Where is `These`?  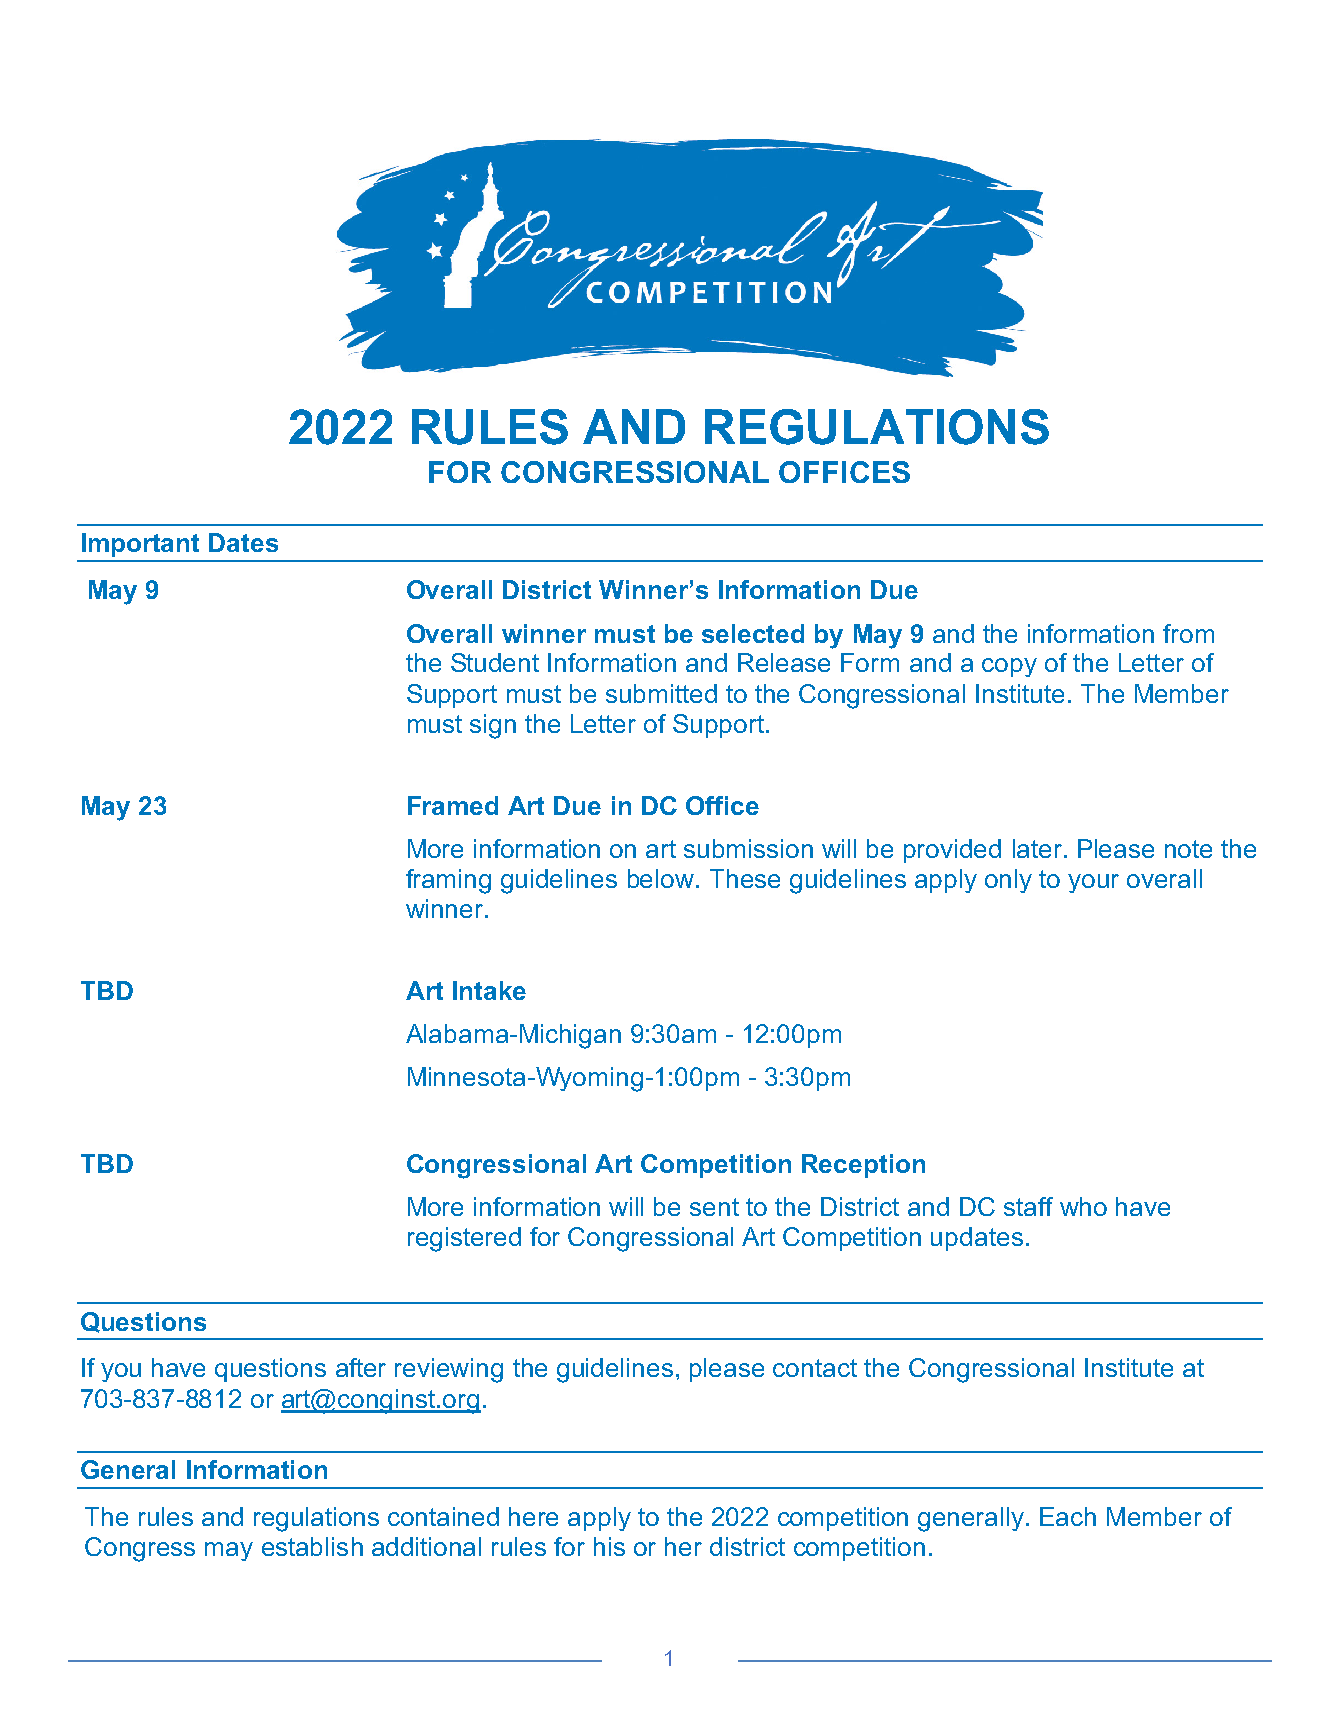
These is located at coordinates (745, 878).
